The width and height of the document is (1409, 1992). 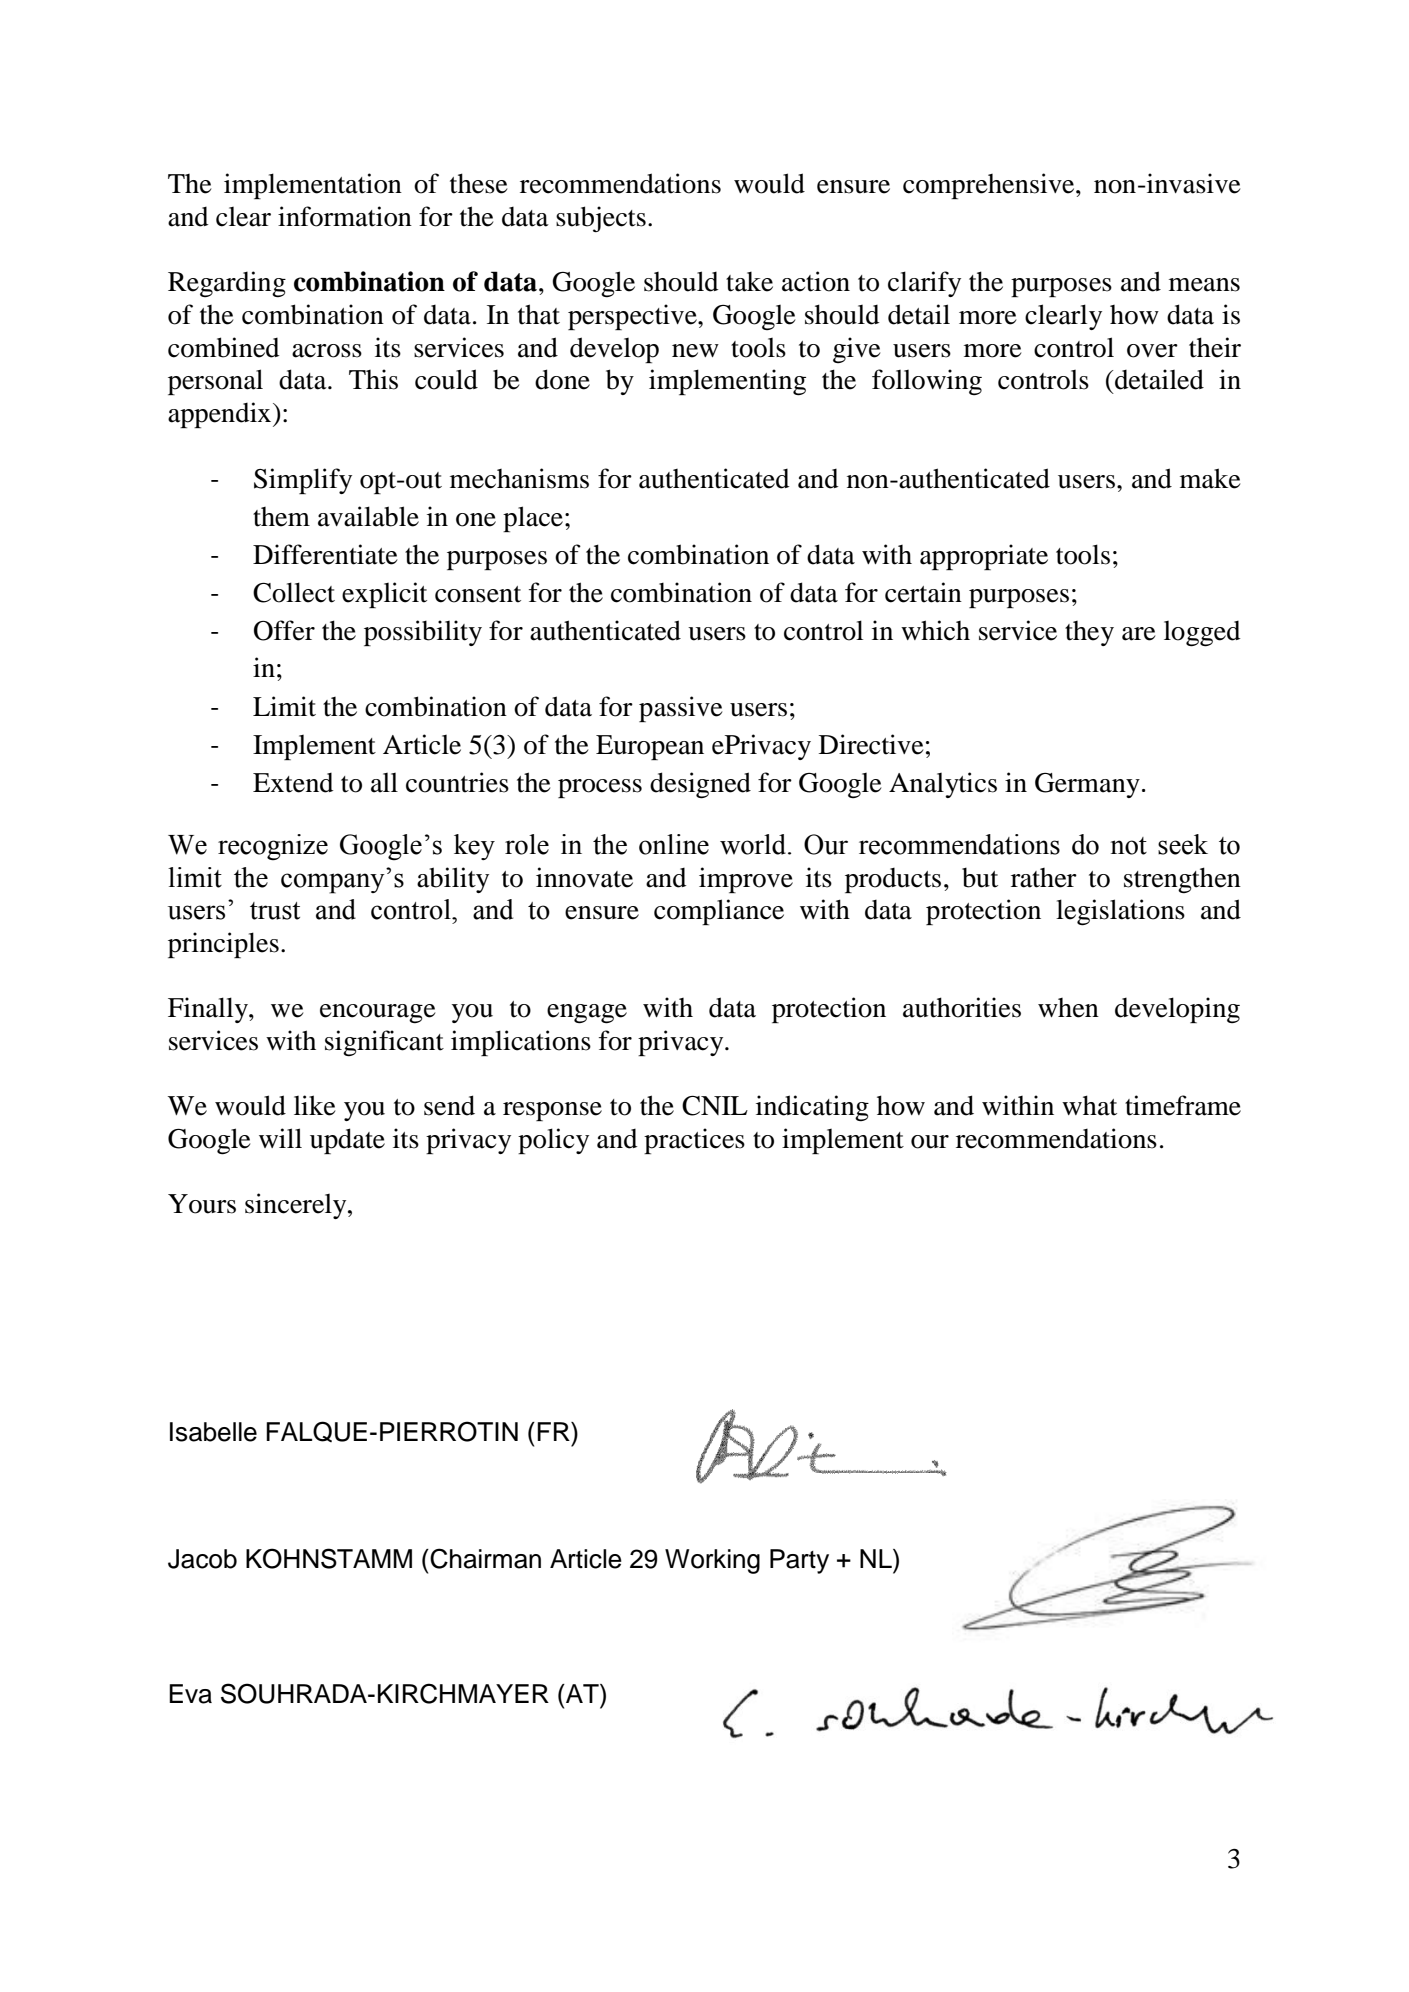 What do you see at coordinates (213, 1432) in the document?
I see `Isabelle` at bounding box center [213, 1432].
